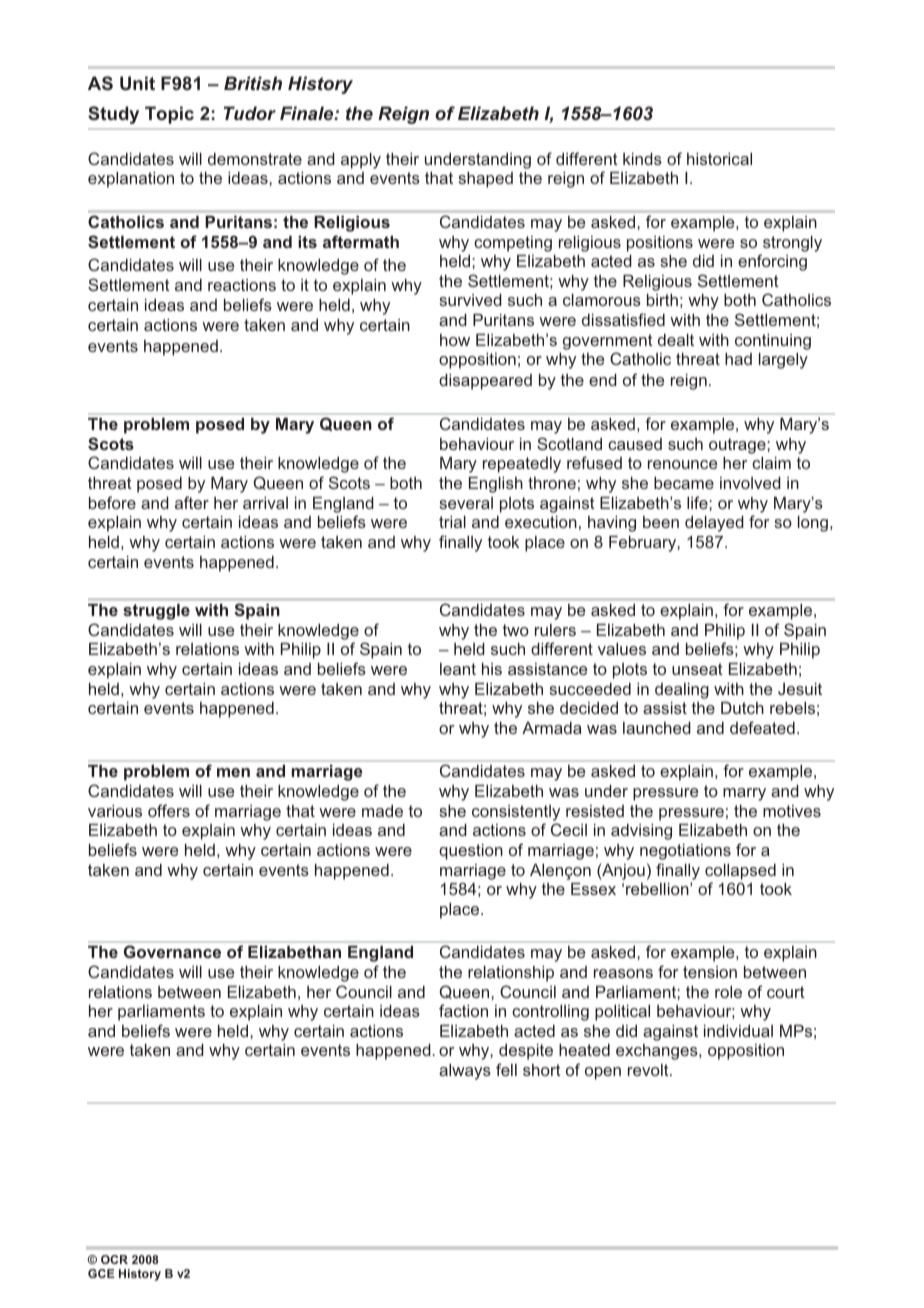 This document has height=1308, width=924. Describe the element at coordinates (114, 1259) in the document. I see `OCR` at that location.
